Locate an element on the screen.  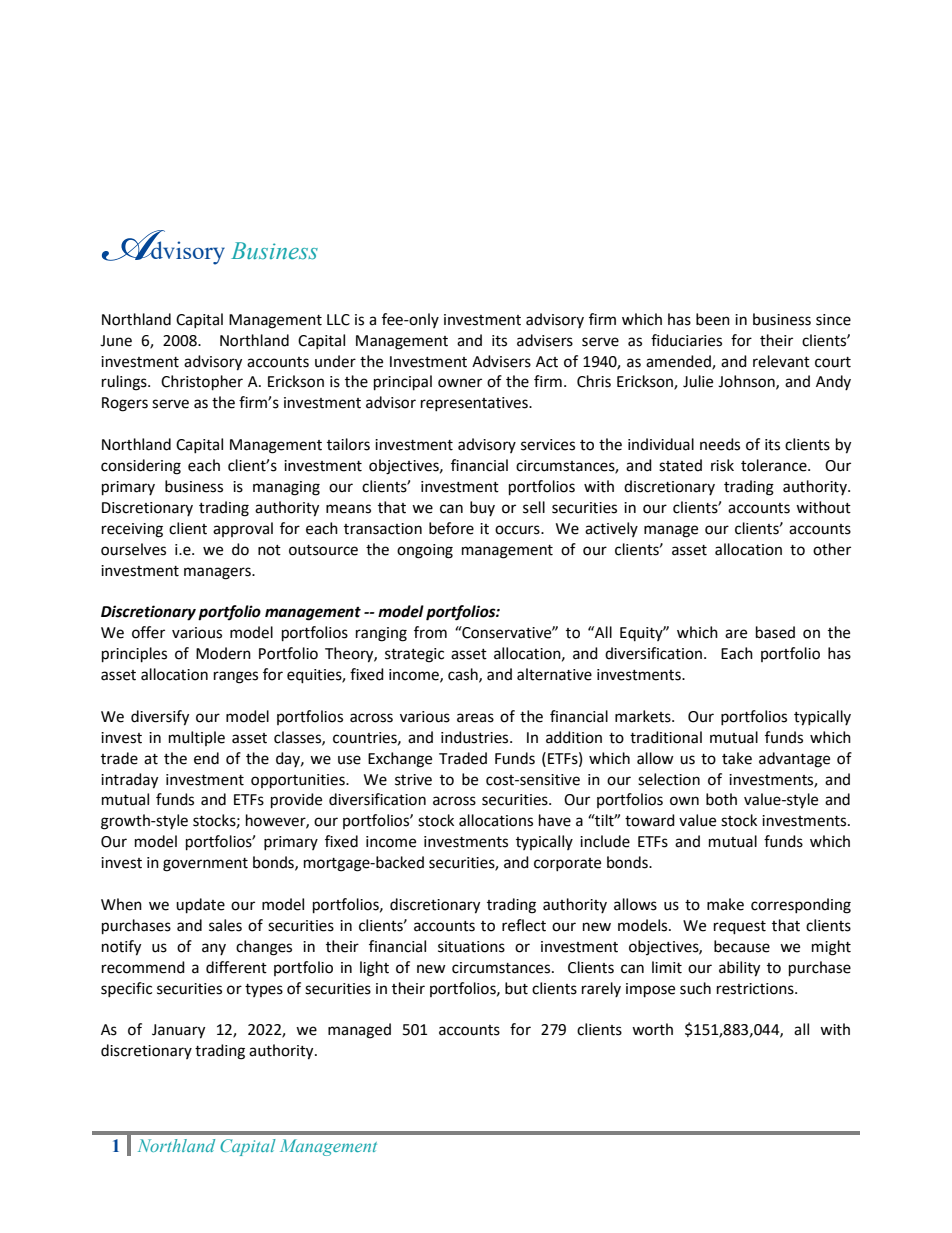
strategic is located at coordinates (414, 655).
